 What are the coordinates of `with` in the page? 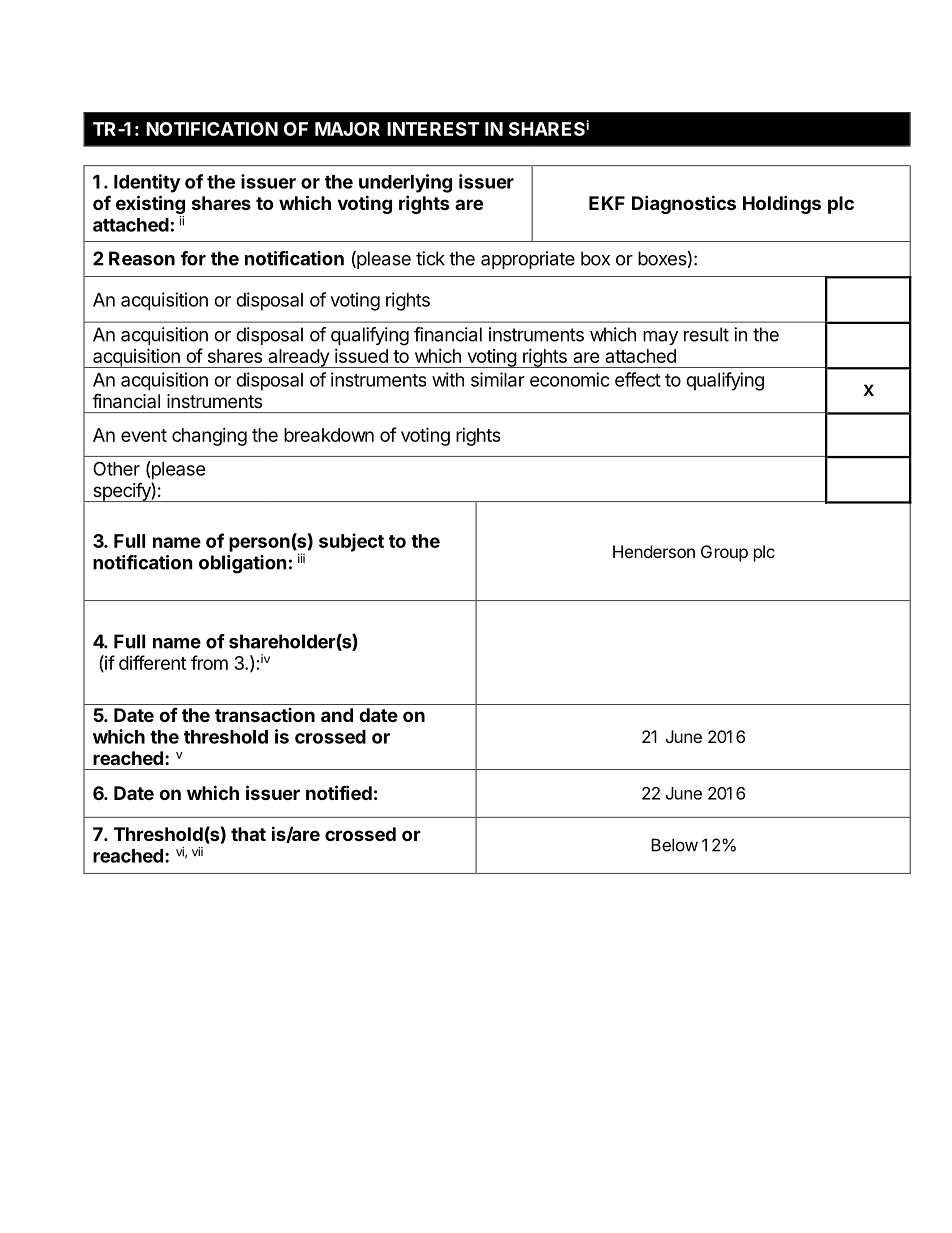 It's located at (448, 379).
